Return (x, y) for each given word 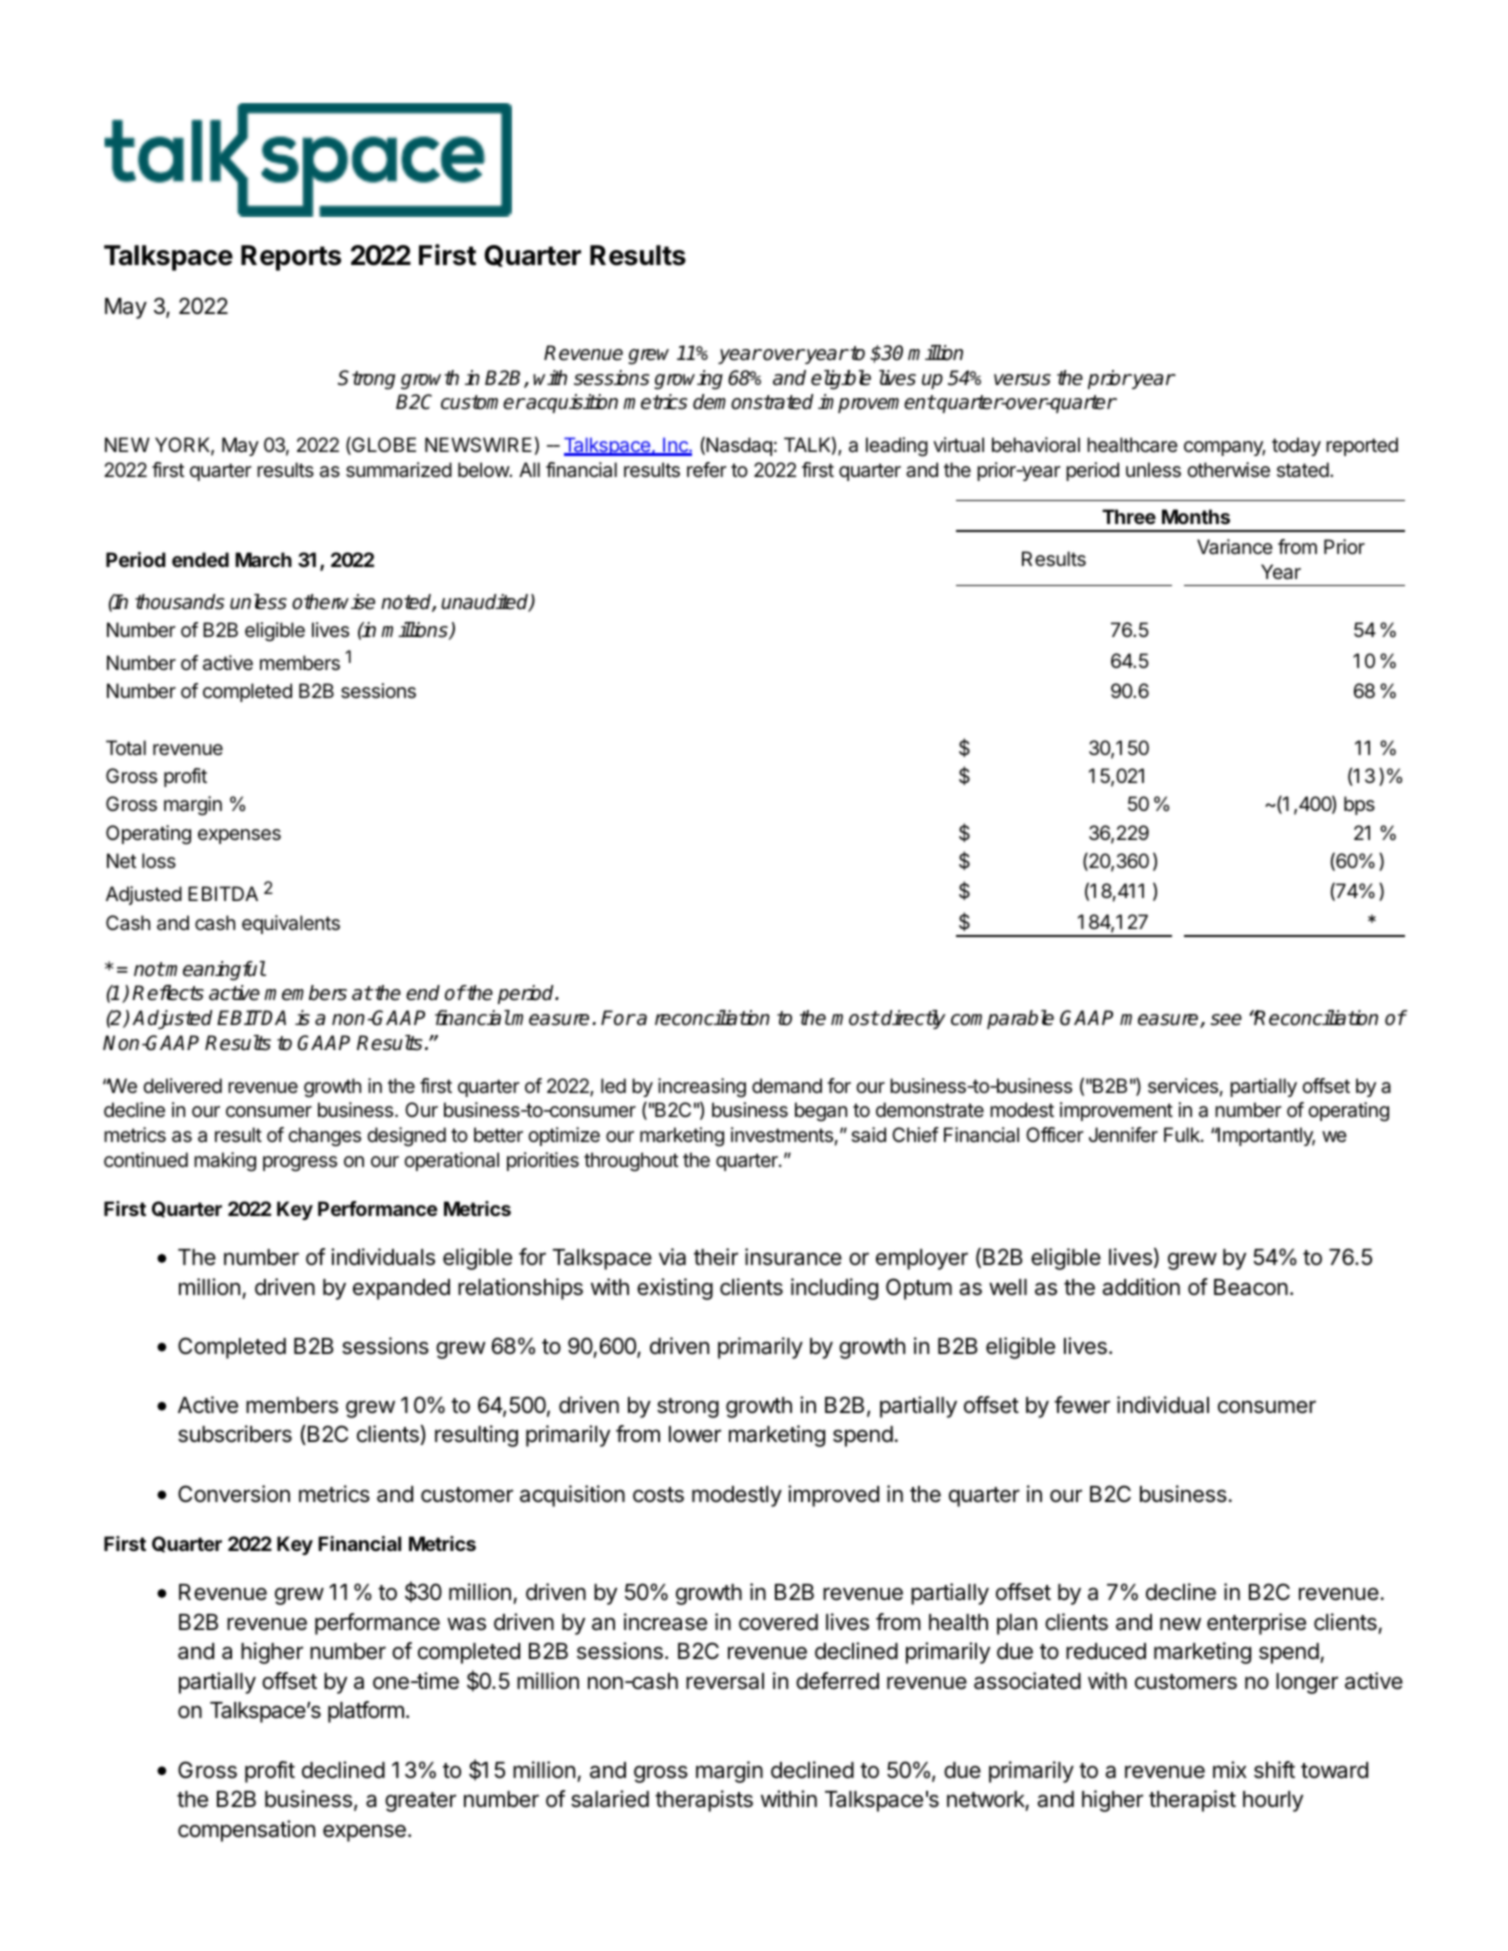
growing (688, 380)
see (1226, 1020)
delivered (182, 1086)
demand (787, 1086)
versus (1022, 380)
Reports (291, 258)
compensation (246, 1831)
